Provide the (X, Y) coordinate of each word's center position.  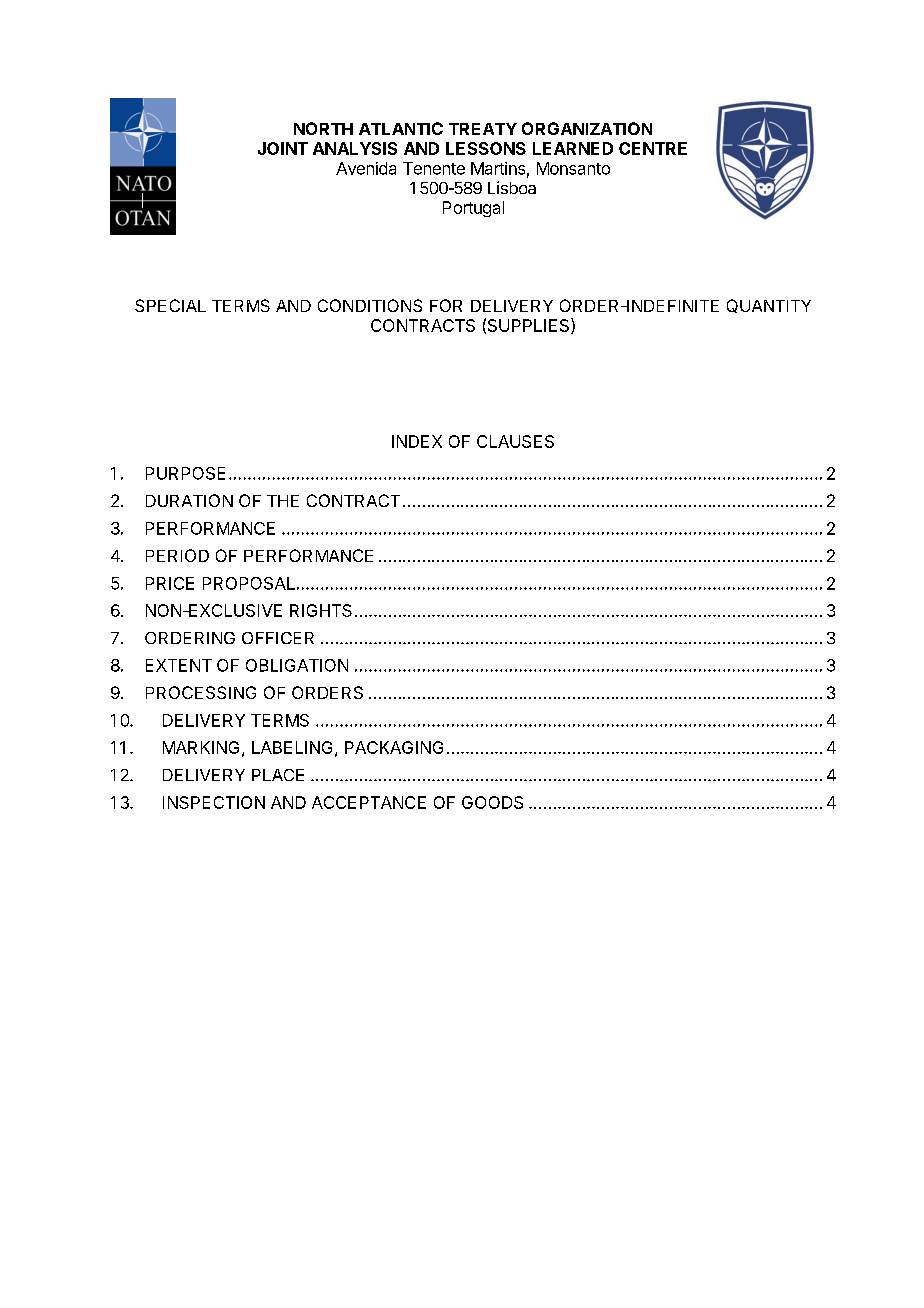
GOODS (492, 802)
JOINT (283, 148)
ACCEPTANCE (369, 802)
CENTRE (653, 148)
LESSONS (486, 148)
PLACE (278, 775)
